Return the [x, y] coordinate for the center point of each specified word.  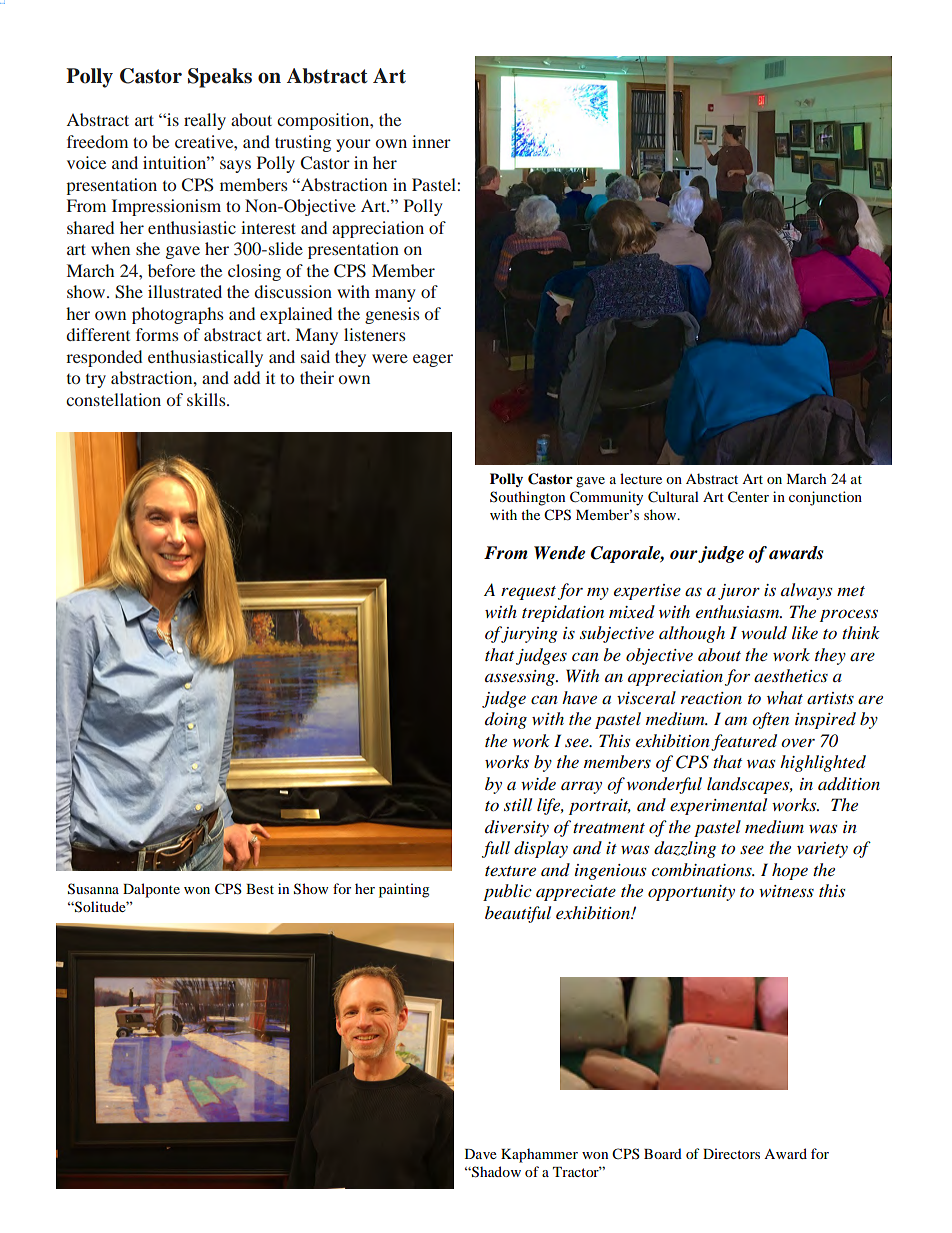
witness [786, 891]
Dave [481, 1154]
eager [433, 360]
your [353, 145]
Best [260, 889]
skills [207, 399]
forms [157, 334]
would [764, 633]
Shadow [495, 1172]
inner [431, 141]
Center [748, 497]
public [507, 892]
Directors [731, 1153]
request [528, 593]
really [205, 121]
